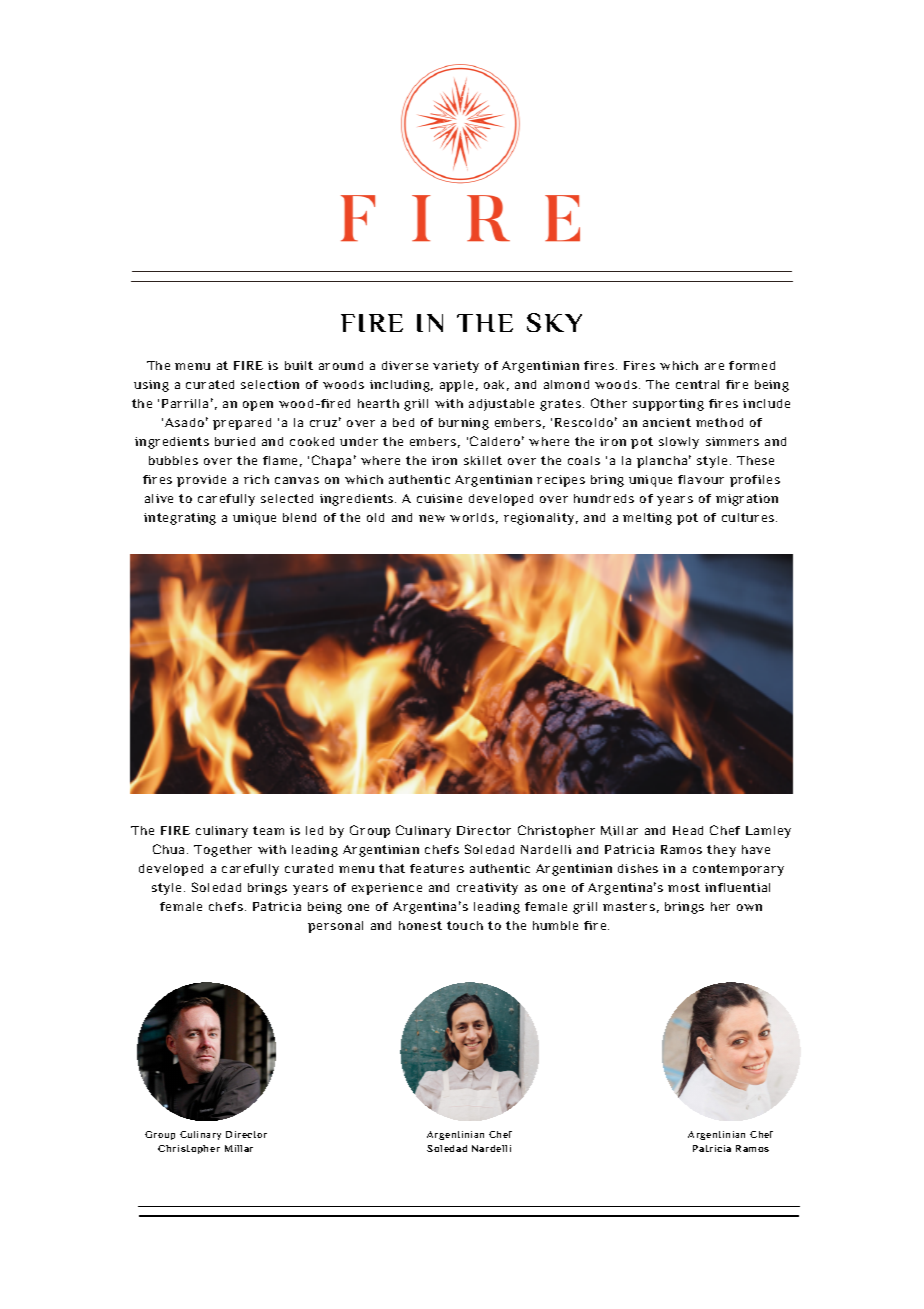 The image size is (924, 1309). I want to click on formed, so click(752, 365).
